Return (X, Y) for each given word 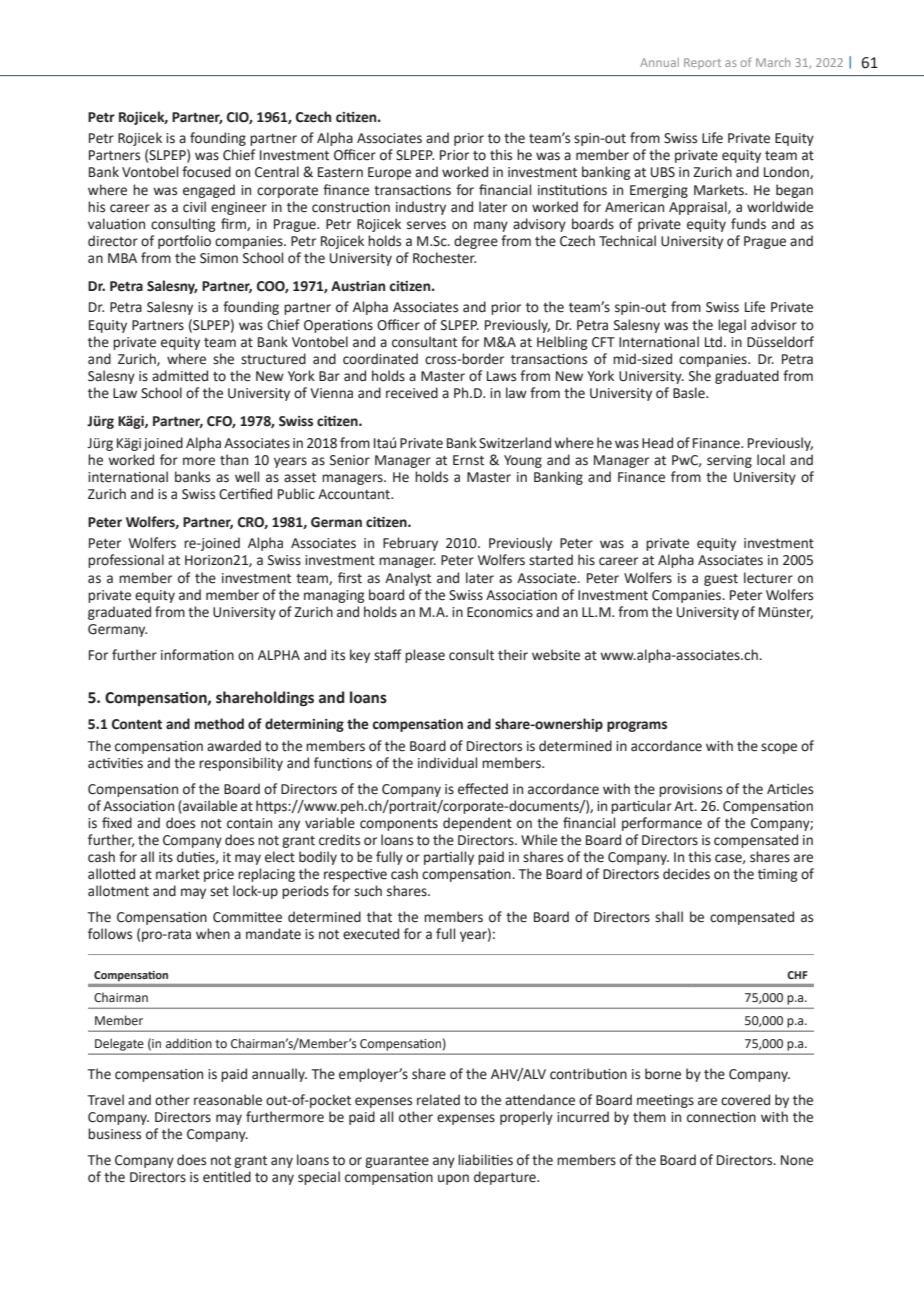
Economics (500, 612)
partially (449, 858)
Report (702, 63)
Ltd (713, 342)
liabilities (485, 1160)
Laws (501, 376)
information (197, 655)
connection (721, 1117)
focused (206, 172)
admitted (180, 376)
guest (721, 580)
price (219, 875)
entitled (227, 1177)
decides (686, 874)
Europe (389, 173)
